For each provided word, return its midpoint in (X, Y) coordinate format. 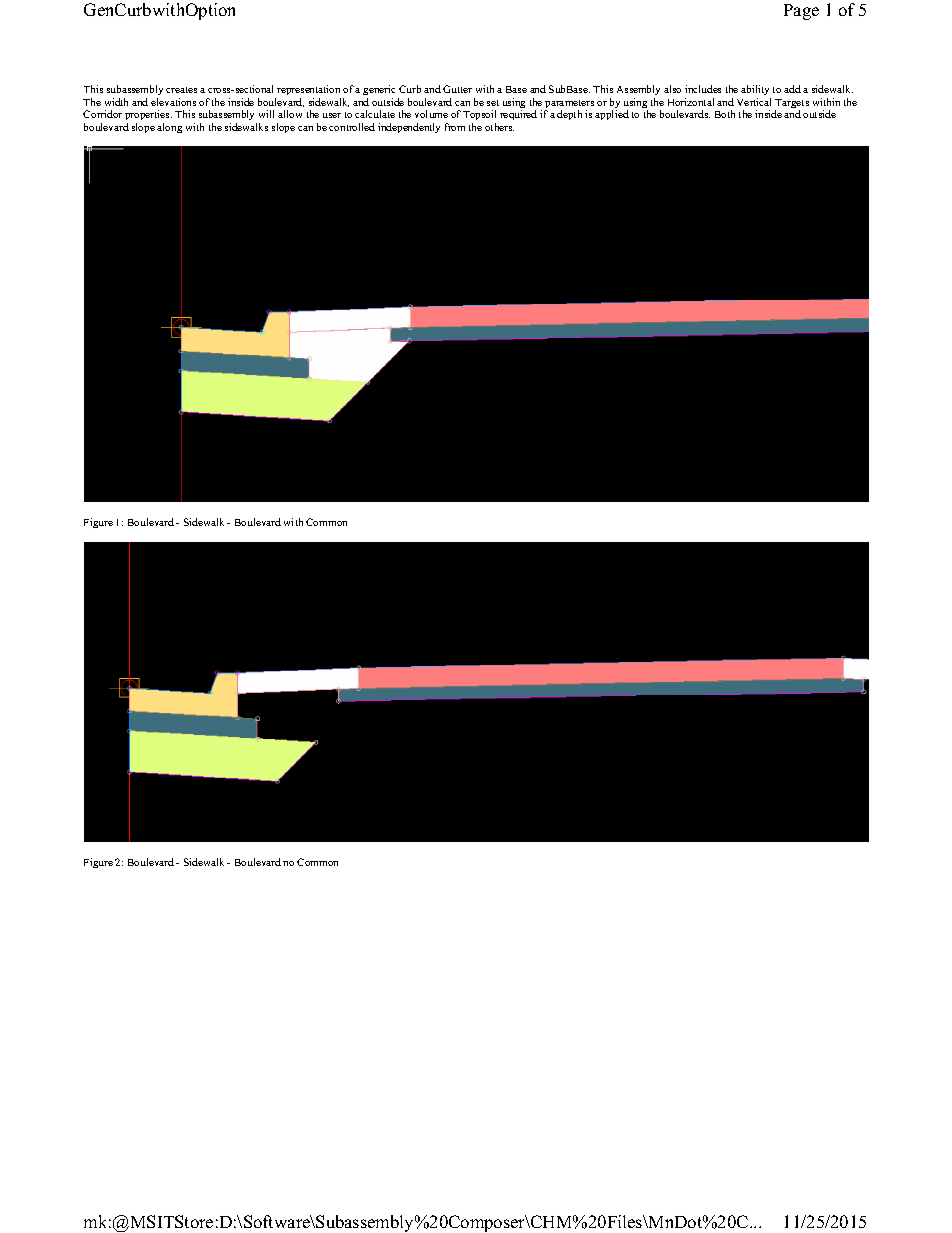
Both (725, 114)
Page (801, 12)
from (455, 127)
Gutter (457, 89)
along (169, 128)
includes (703, 89)
